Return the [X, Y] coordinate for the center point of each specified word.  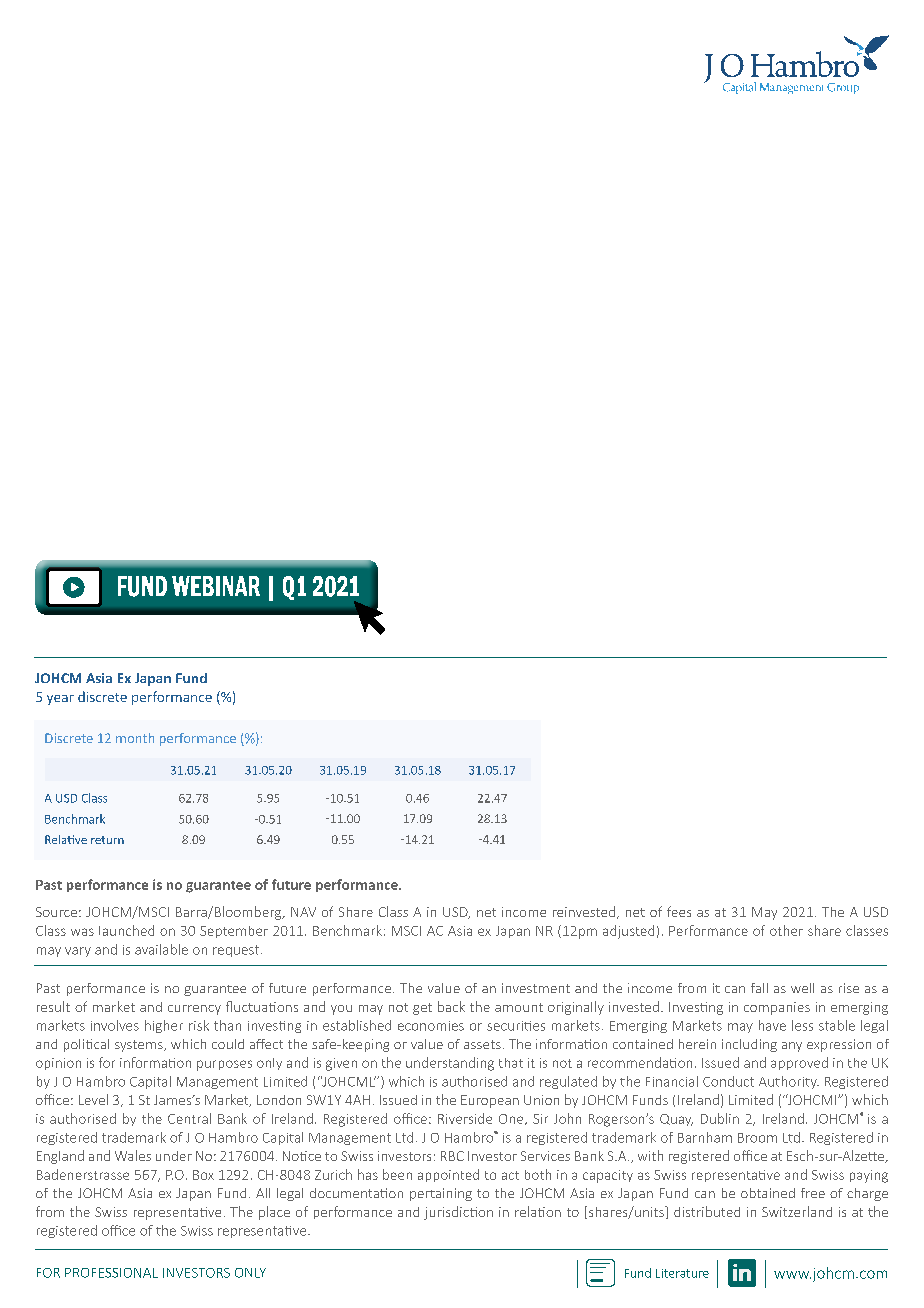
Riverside [465, 1118]
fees [679, 911]
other [786, 930]
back [451, 1006]
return [107, 840]
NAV [303, 912]
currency [194, 1010]
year [60, 700]
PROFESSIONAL [111, 1273]
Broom [757, 1138]
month [135, 738]
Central [189, 1118]
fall [759, 988]
